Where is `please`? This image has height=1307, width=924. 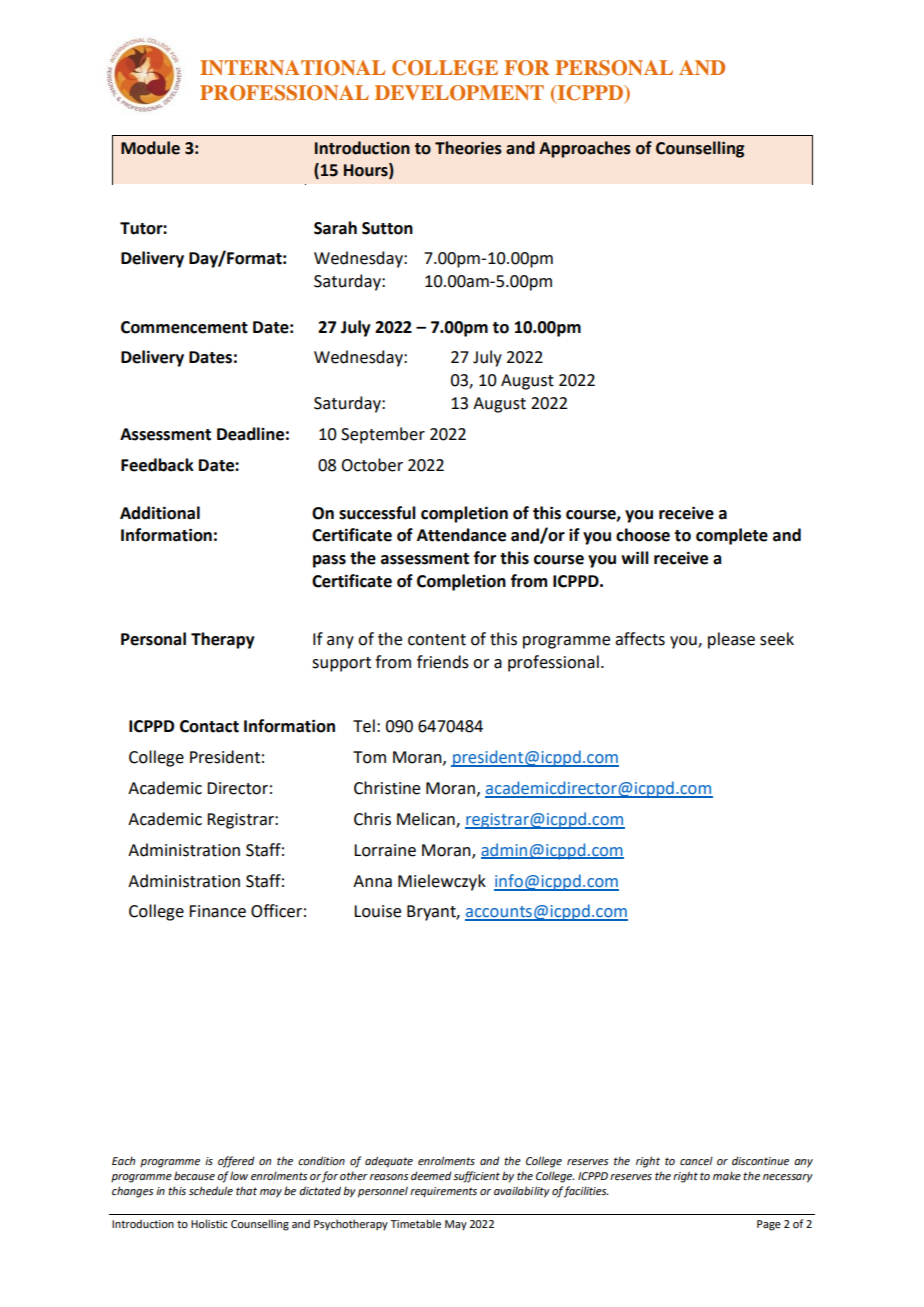 please is located at coordinates (731, 640).
